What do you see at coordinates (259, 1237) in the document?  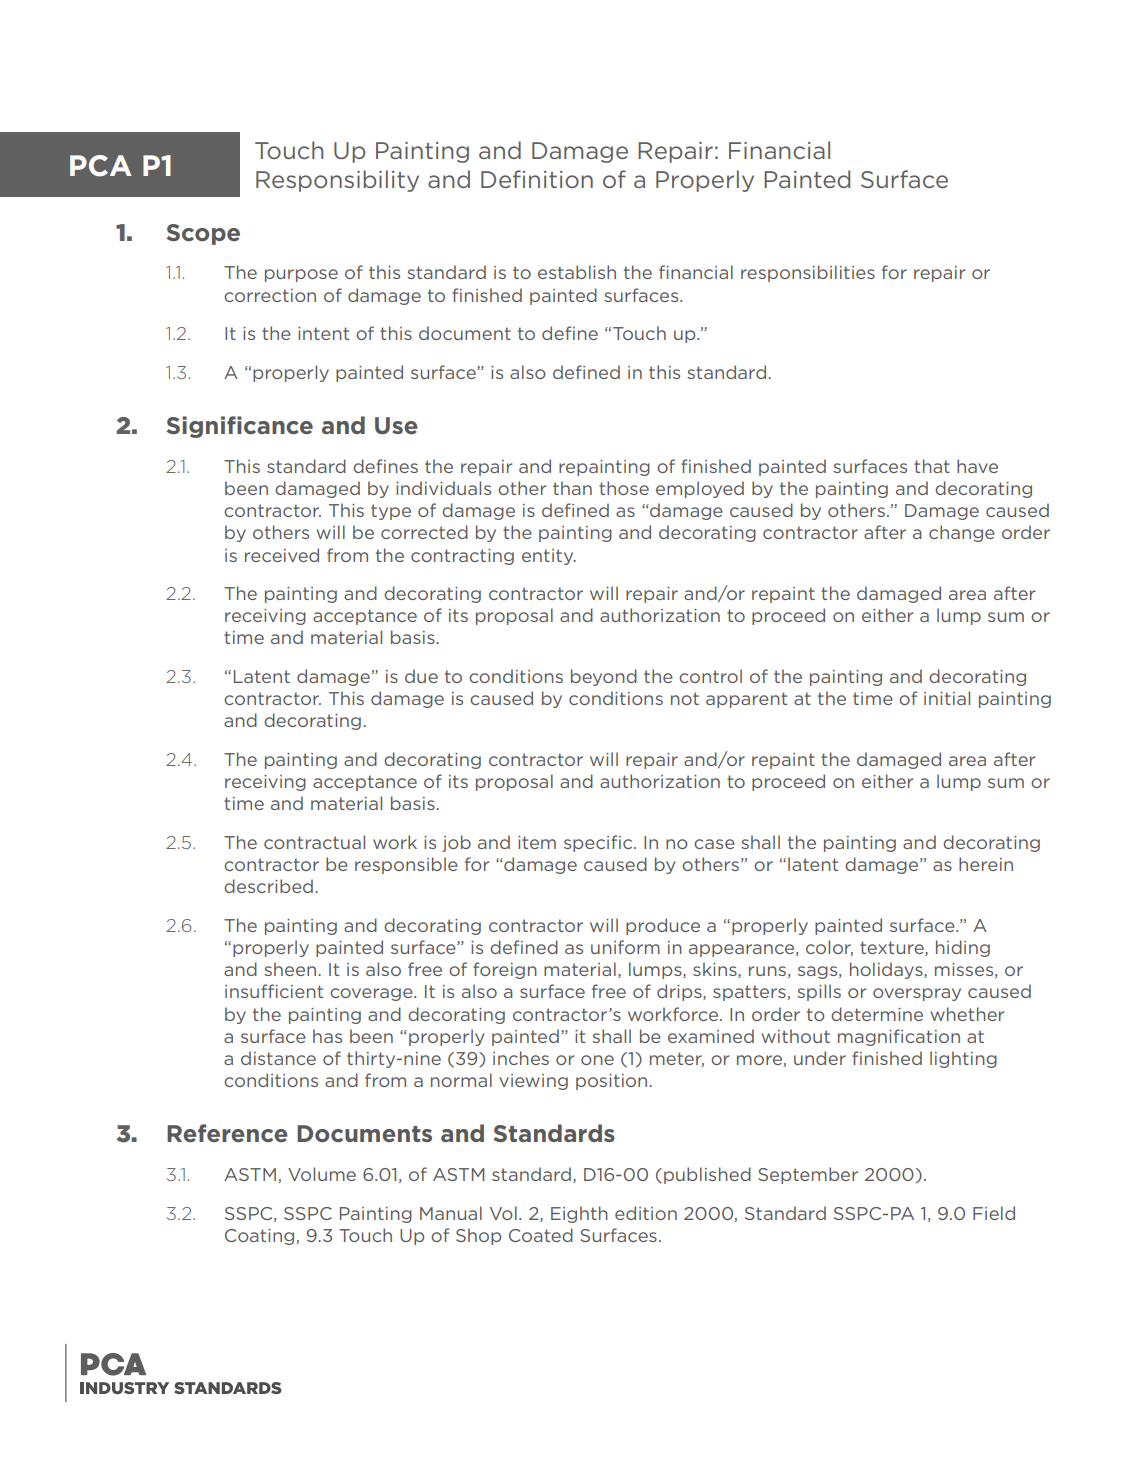 I see `Coating` at bounding box center [259, 1237].
